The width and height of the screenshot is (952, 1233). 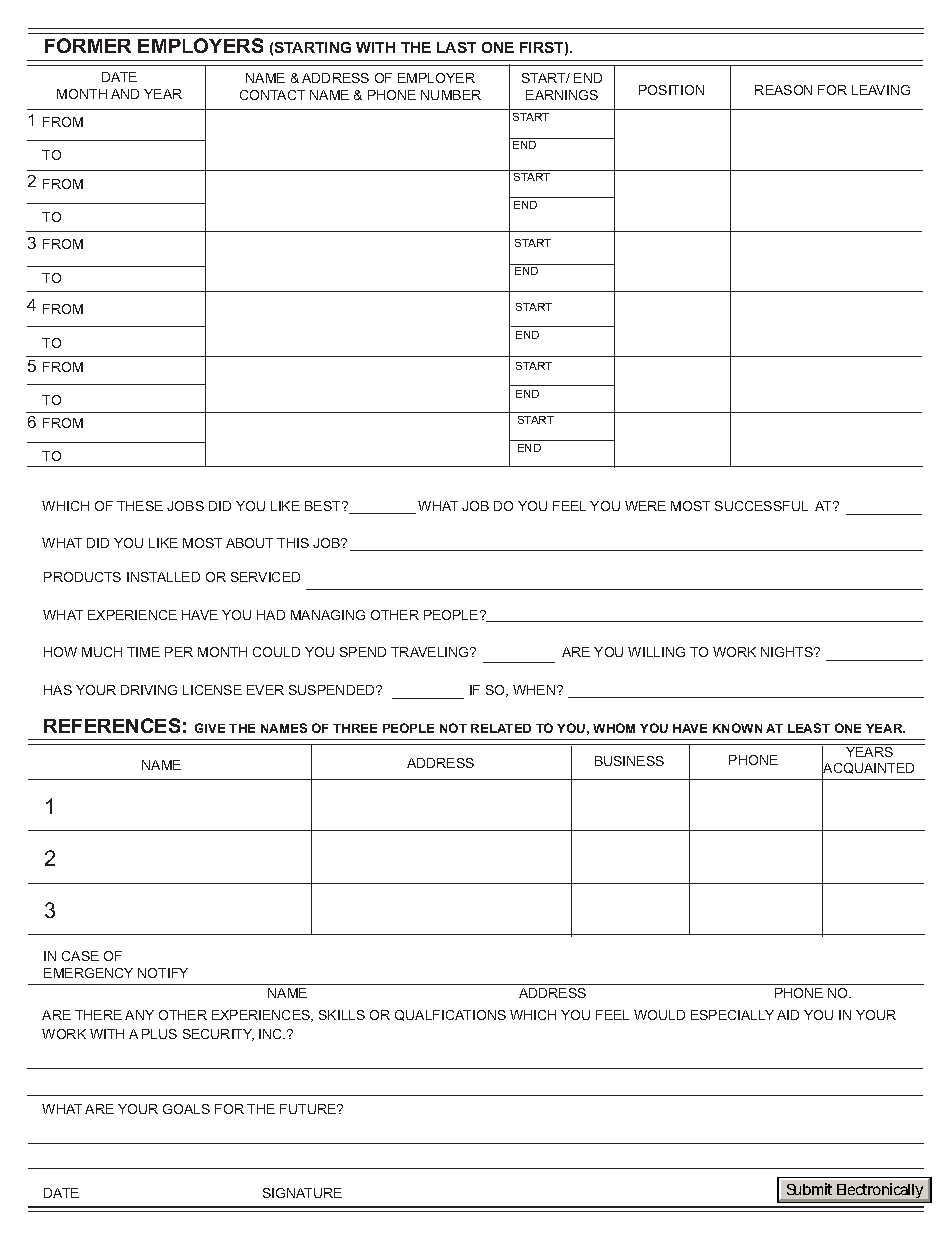 What do you see at coordinates (732, 1015) in the screenshot?
I see `ESPECIALLY` at bounding box center [732, 1015].
